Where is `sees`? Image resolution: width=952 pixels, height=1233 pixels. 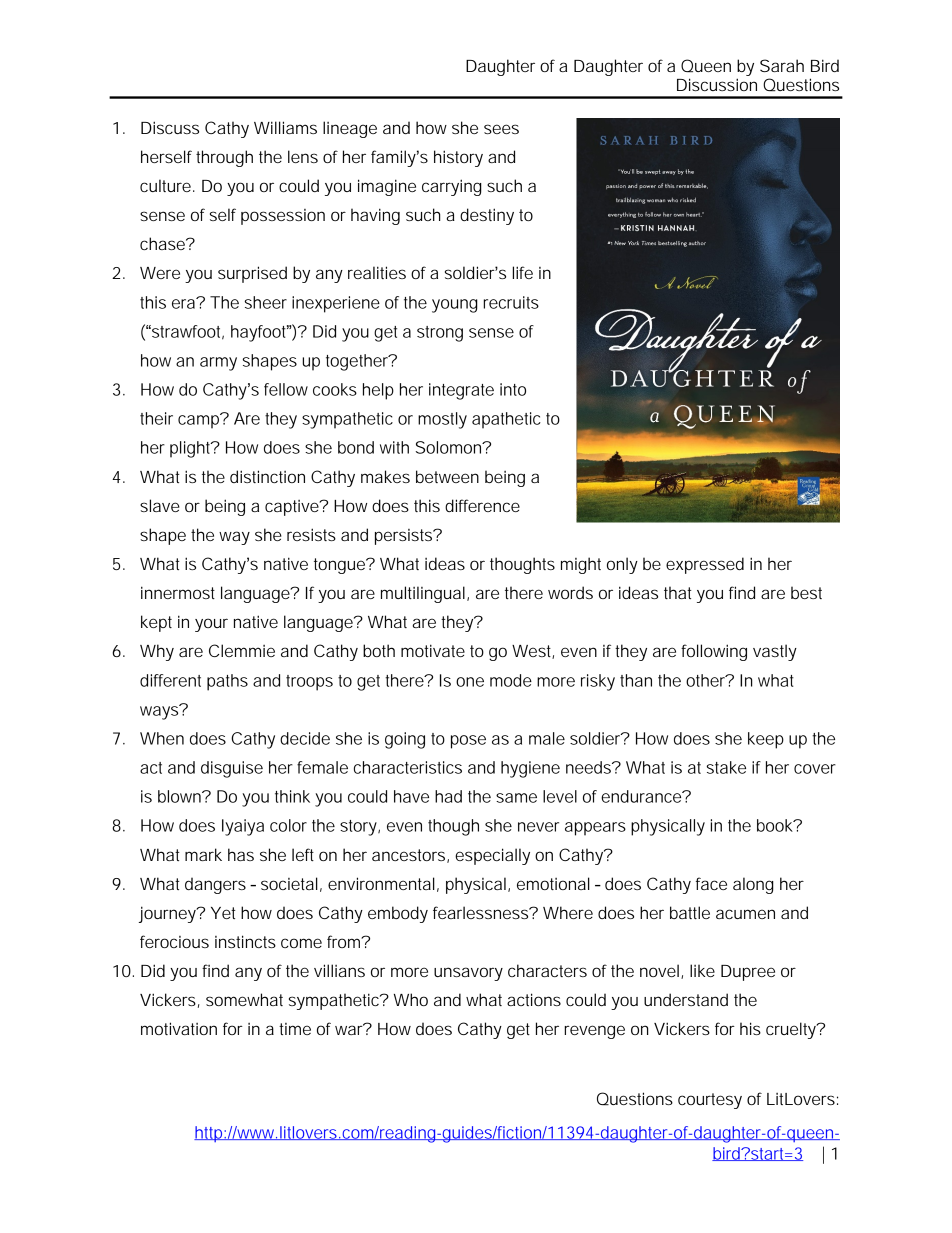 sees is located at coordinates (501, 129).
